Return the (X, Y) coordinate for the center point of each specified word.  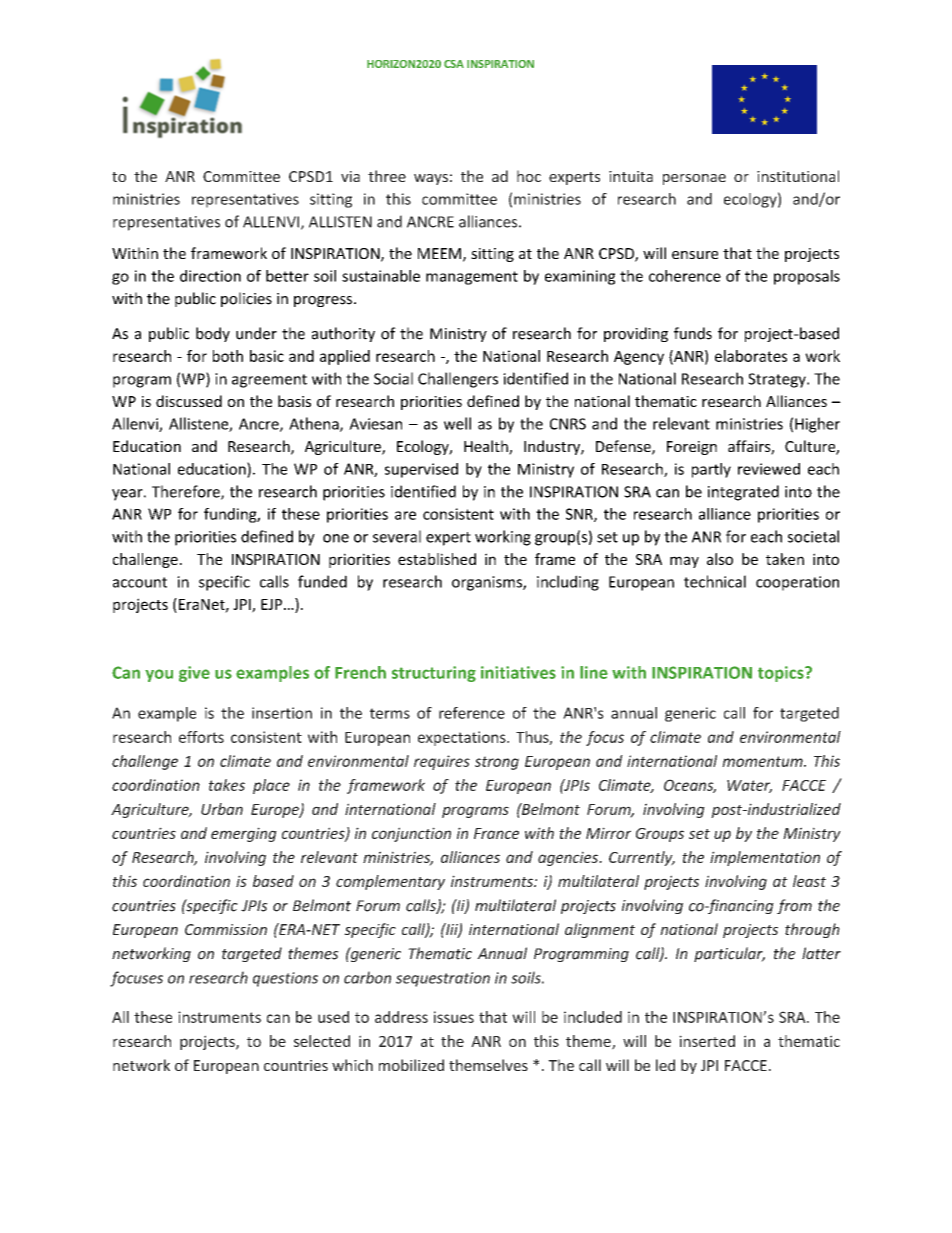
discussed (189, 401)
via (350, 176)
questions (285, 979)
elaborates (751, 356)
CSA (454, 64)
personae (694, 179)
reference (472, 713)
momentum (763, 761)
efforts (201, 737)
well (457, 423)
